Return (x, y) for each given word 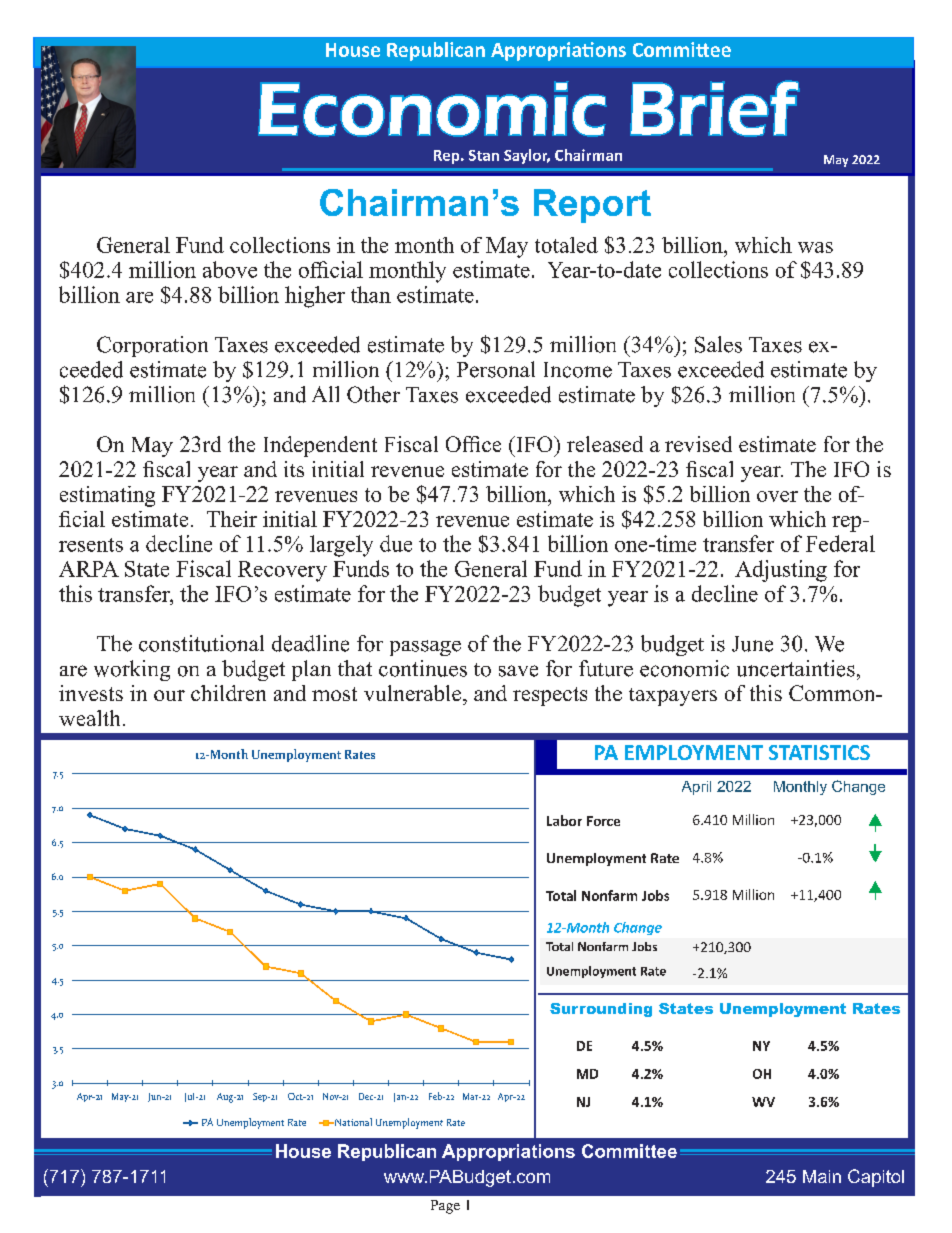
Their (232, 519)
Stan (484, 155)
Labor (564, 820)
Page (445, 1207)
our (169, 695)
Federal (840, 543)
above (230, 269)
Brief (715, 108)
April (696, 788)
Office (473, 444)
